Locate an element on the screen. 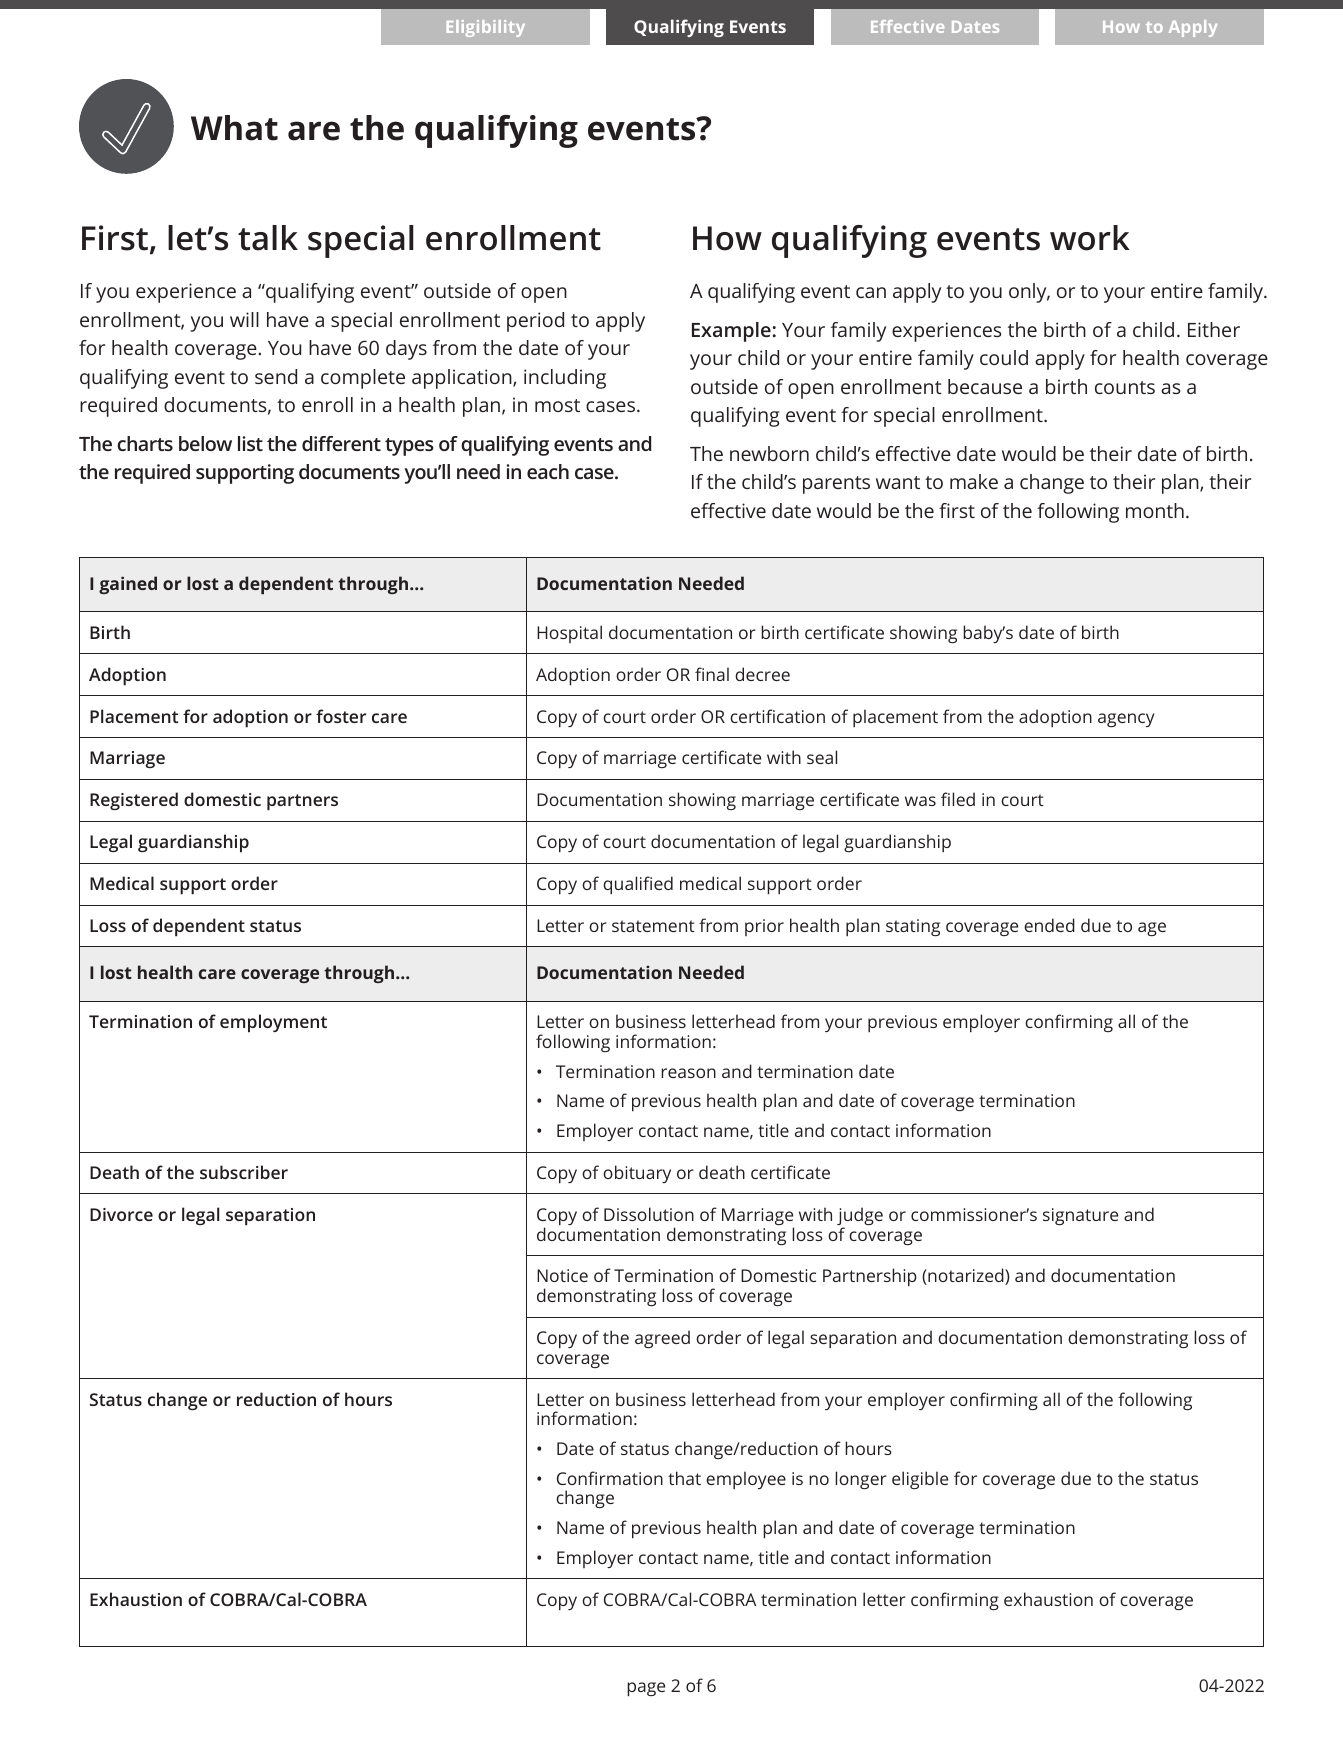  ended is located at coordinates (1049, 925).
